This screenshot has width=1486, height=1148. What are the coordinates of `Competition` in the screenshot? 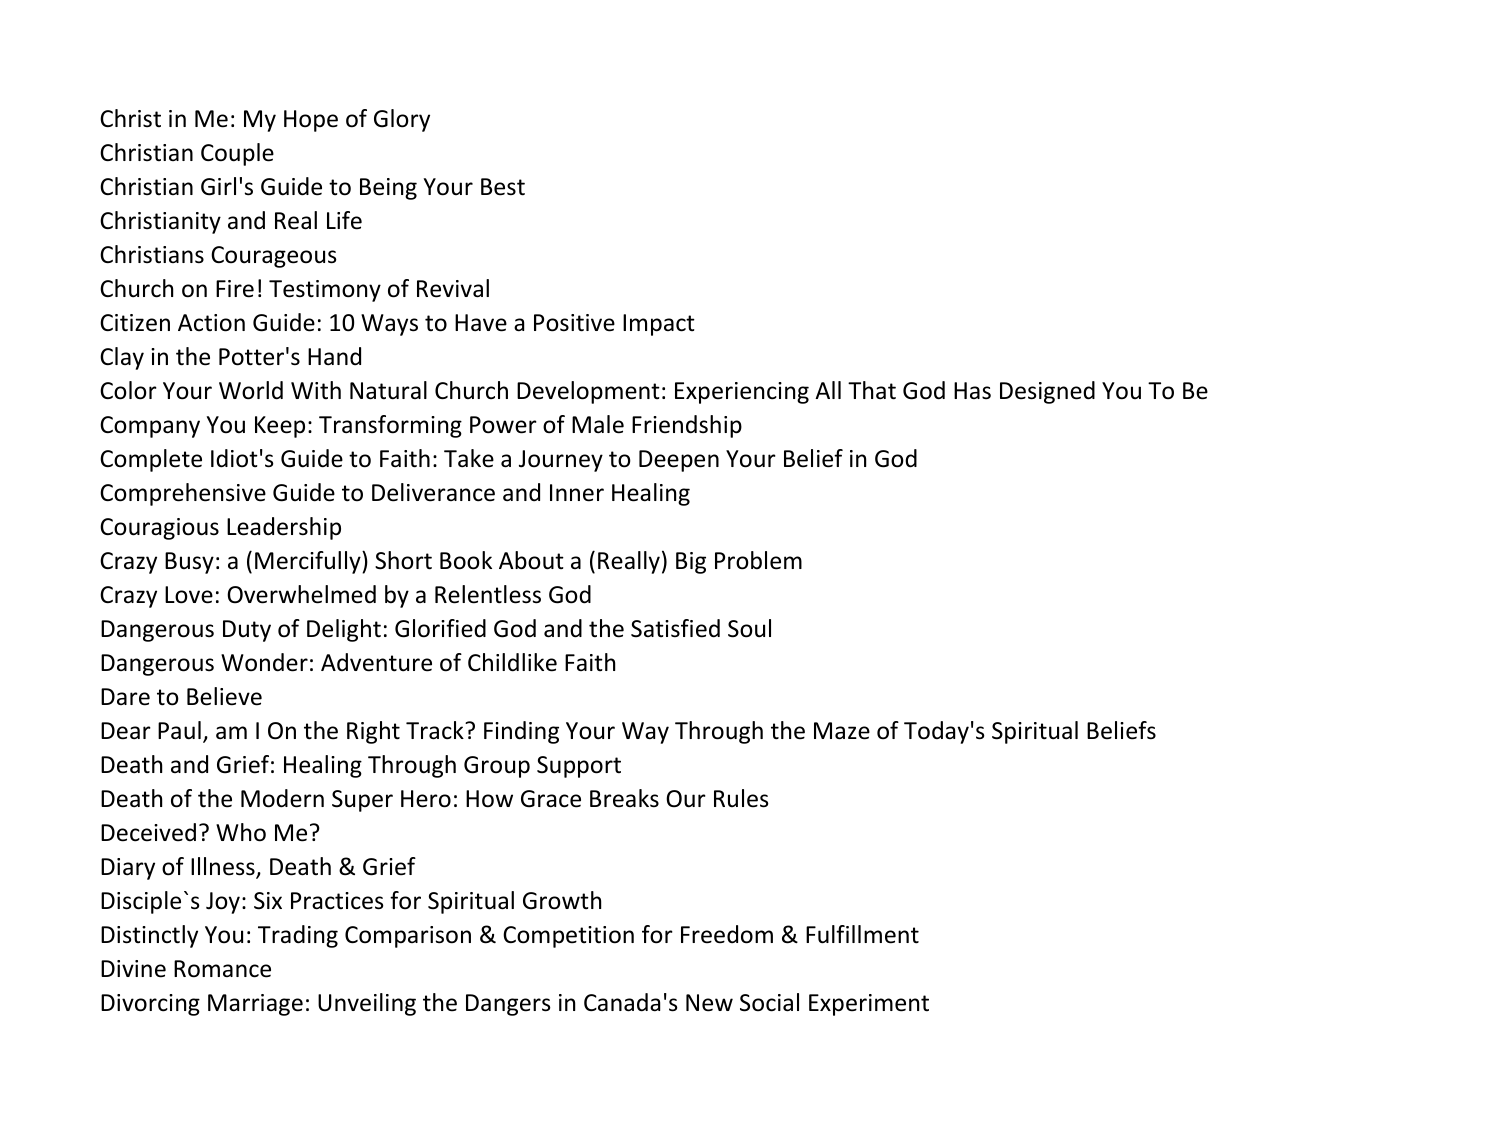 It's located at (568, 937).
